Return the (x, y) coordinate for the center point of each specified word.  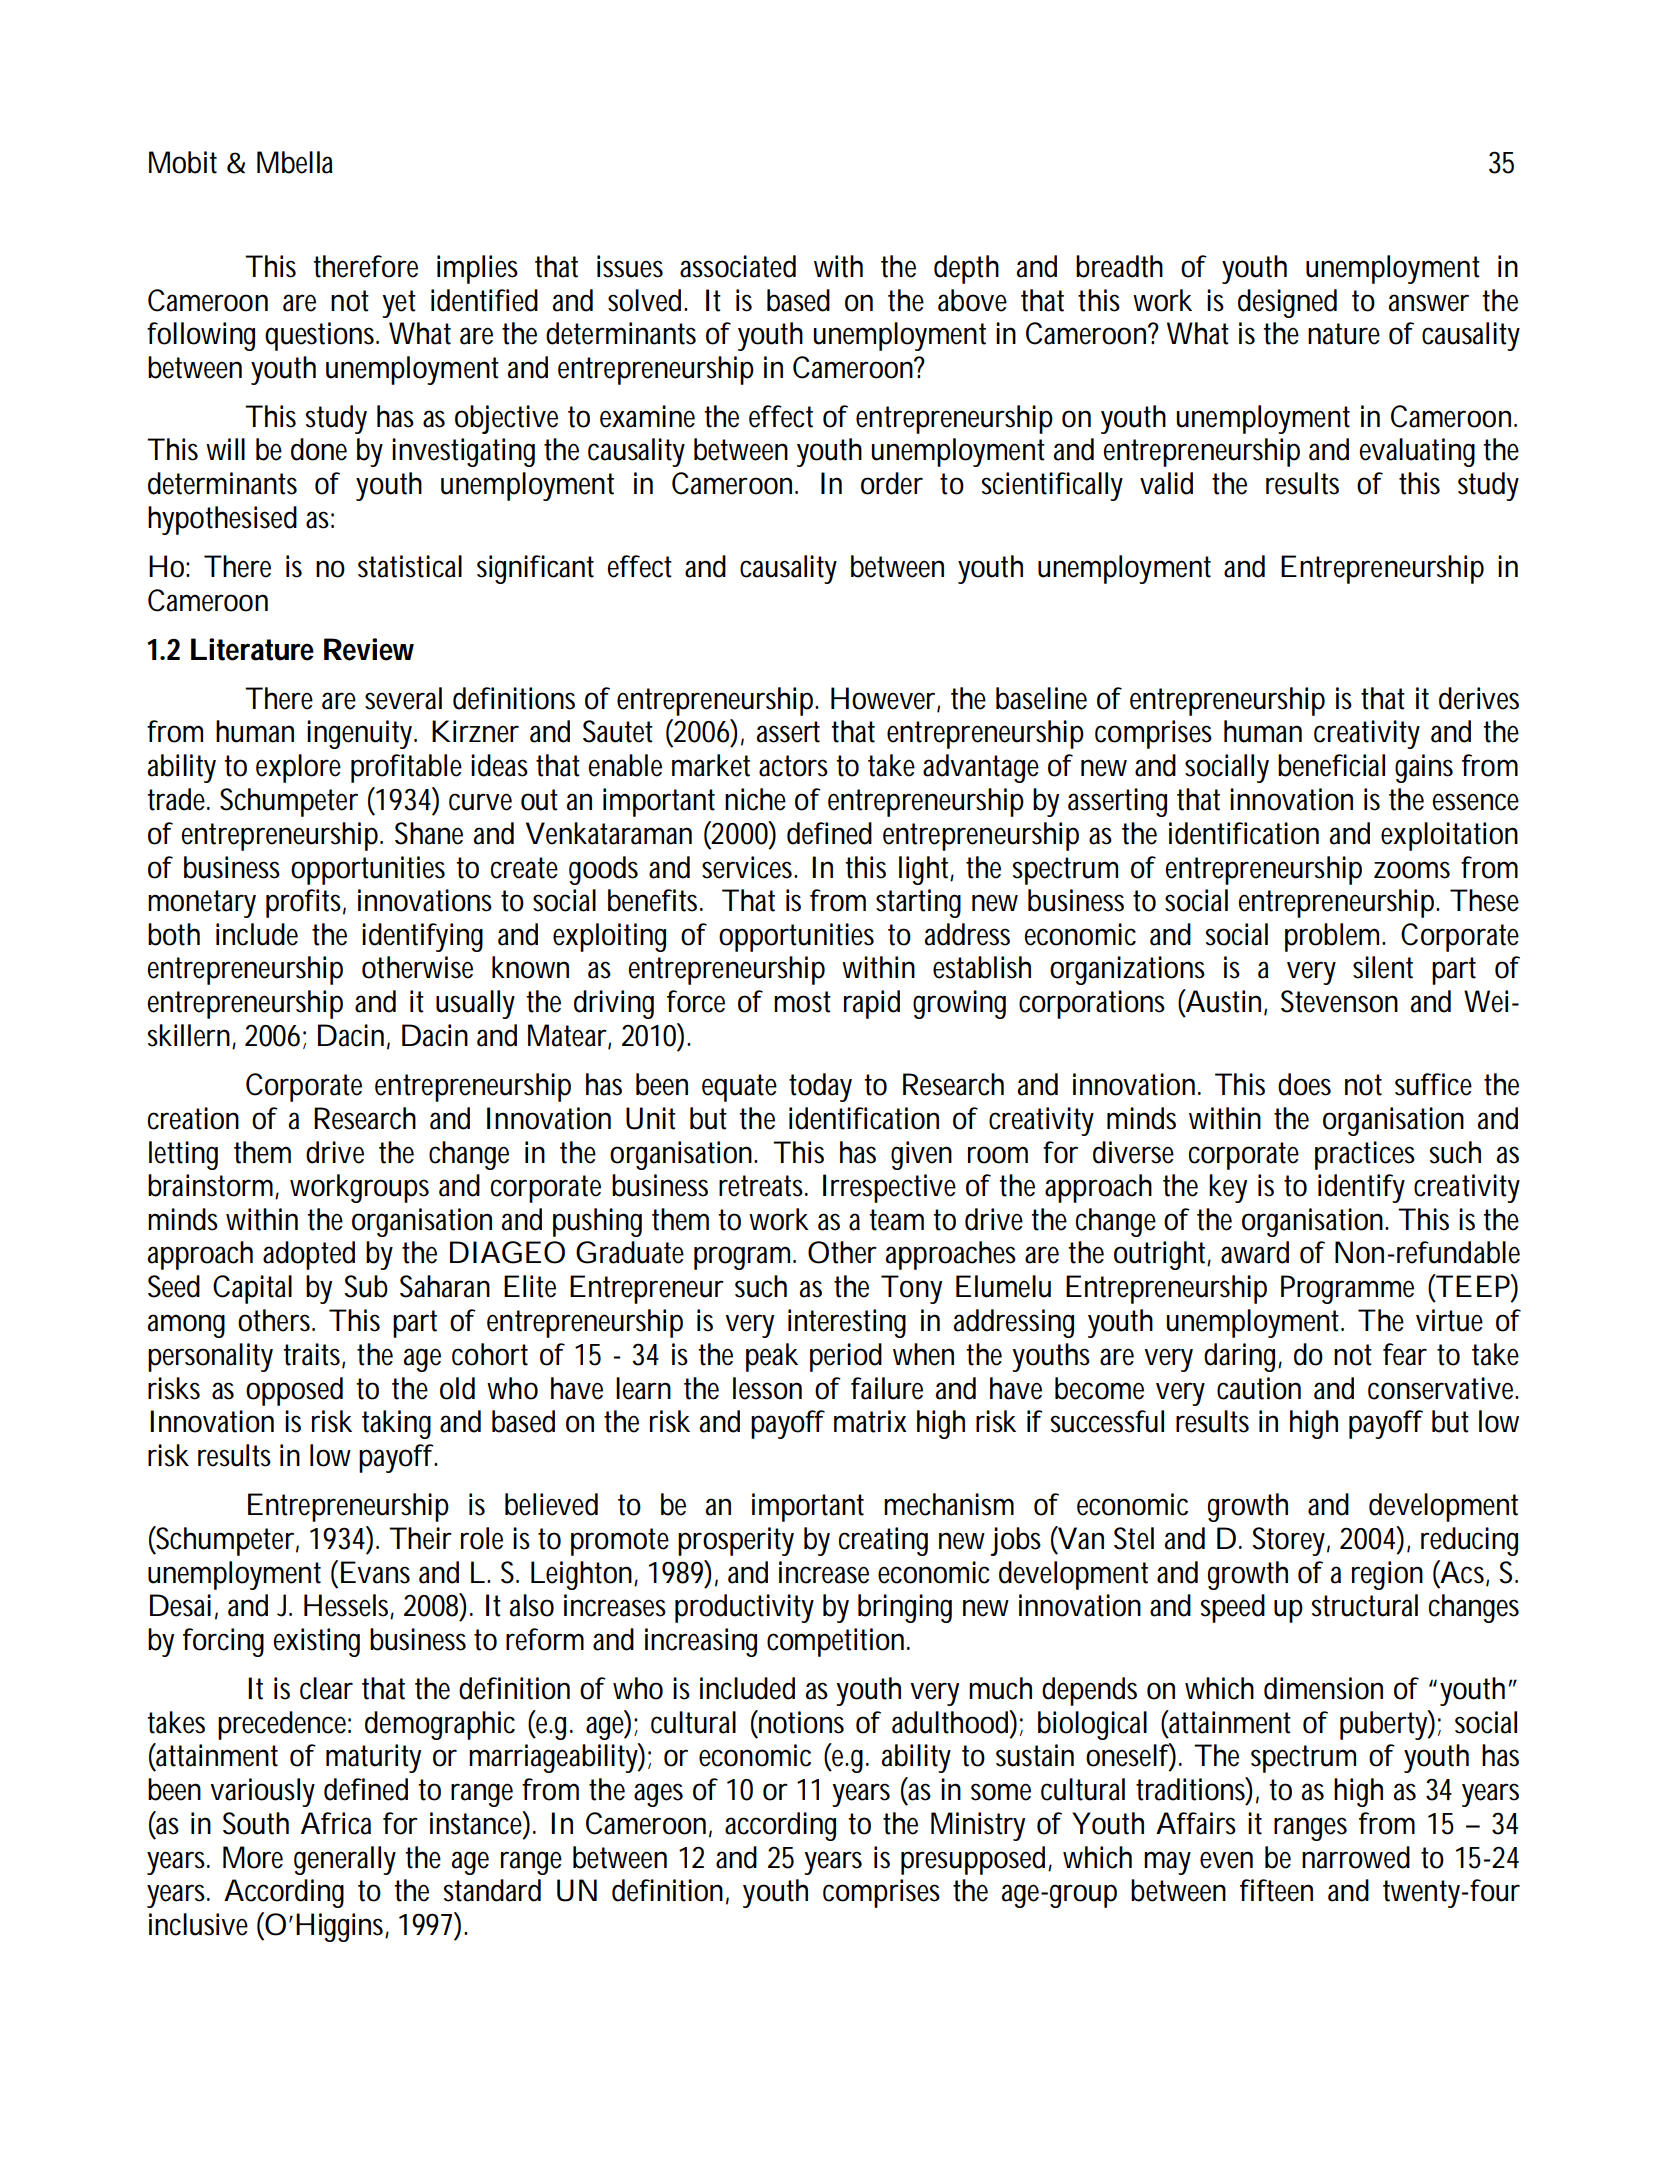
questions (321, 336)
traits (313, 1355)
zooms (1412, 870)
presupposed (973, 1860)
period (846, 1357)
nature (1344, 334)
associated (738, 266)
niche (755, 799)
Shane (429, 833)
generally (345, 1860)
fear (1405, 1354)
